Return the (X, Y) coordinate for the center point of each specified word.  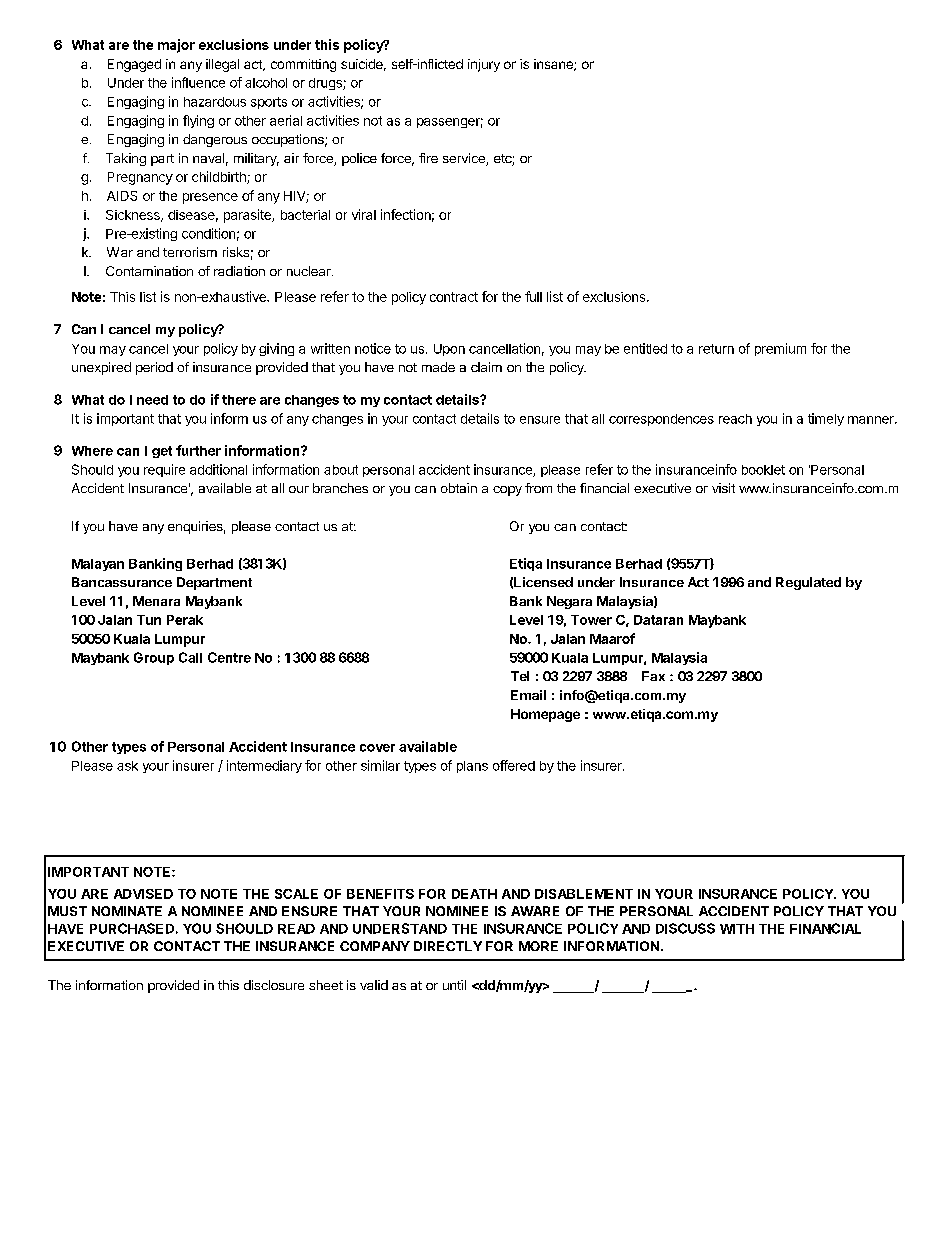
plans (472, 767)
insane (554, 65)
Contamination (149, 271)
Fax (653, 676)
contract (454, 297)
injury (484, 65)
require (164, 470)
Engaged (134, 65)
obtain (459, 488)
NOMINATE (127, 911)
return (716, 349)
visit (723, 488)
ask (127, 766)
